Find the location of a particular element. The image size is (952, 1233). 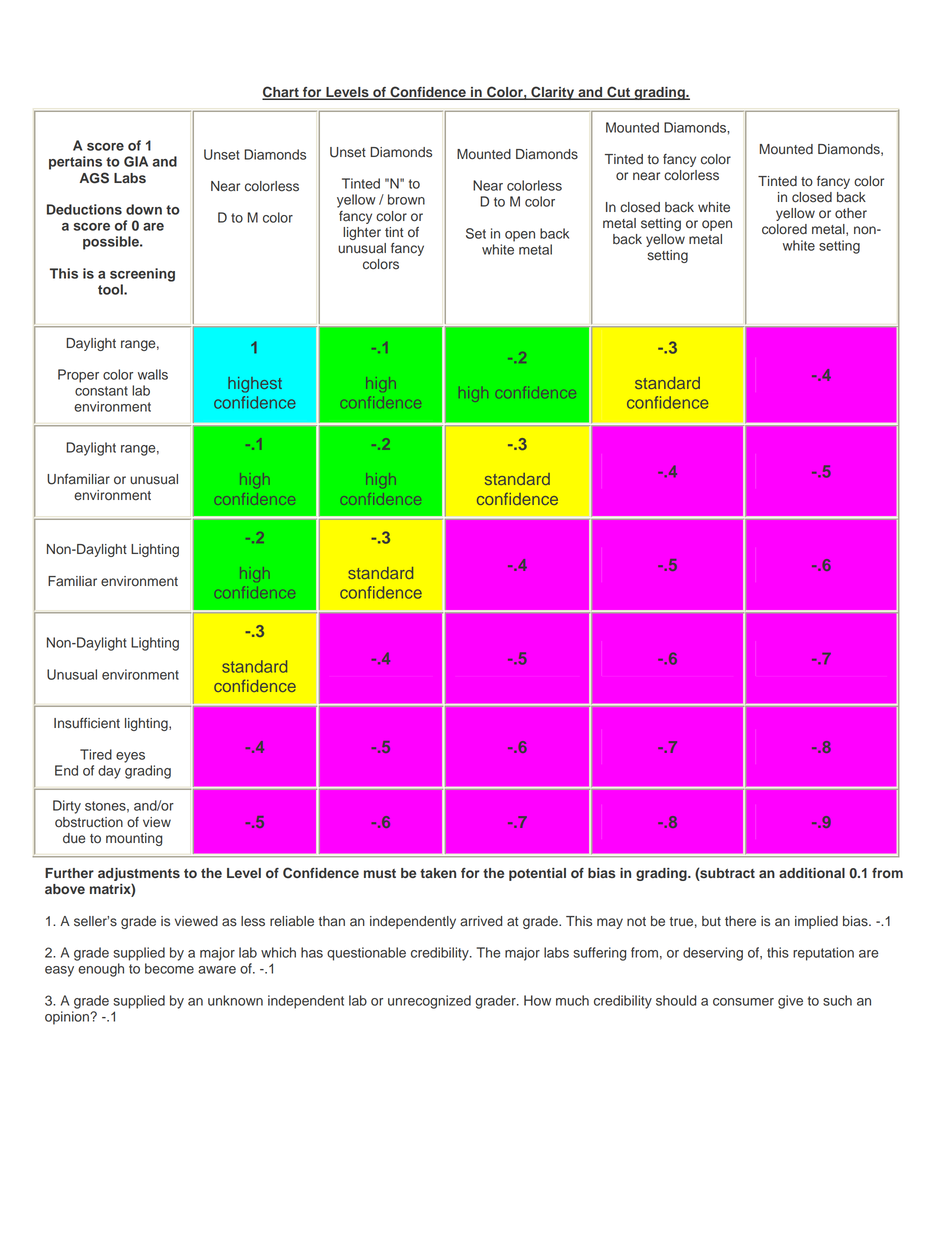

there is located at coordinates (740, 921).
